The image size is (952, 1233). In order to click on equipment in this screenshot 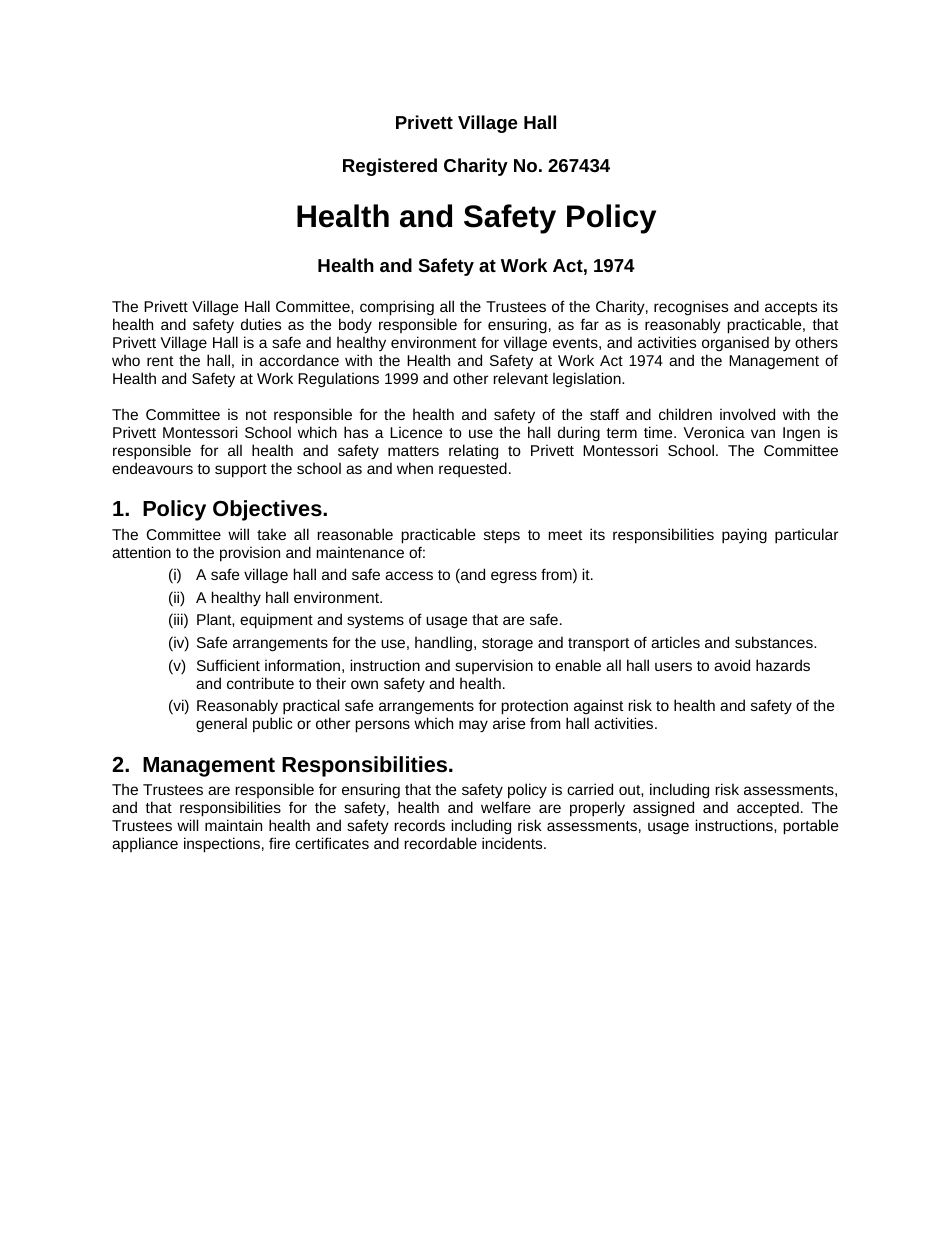, I will do `click(276, 621)`.
